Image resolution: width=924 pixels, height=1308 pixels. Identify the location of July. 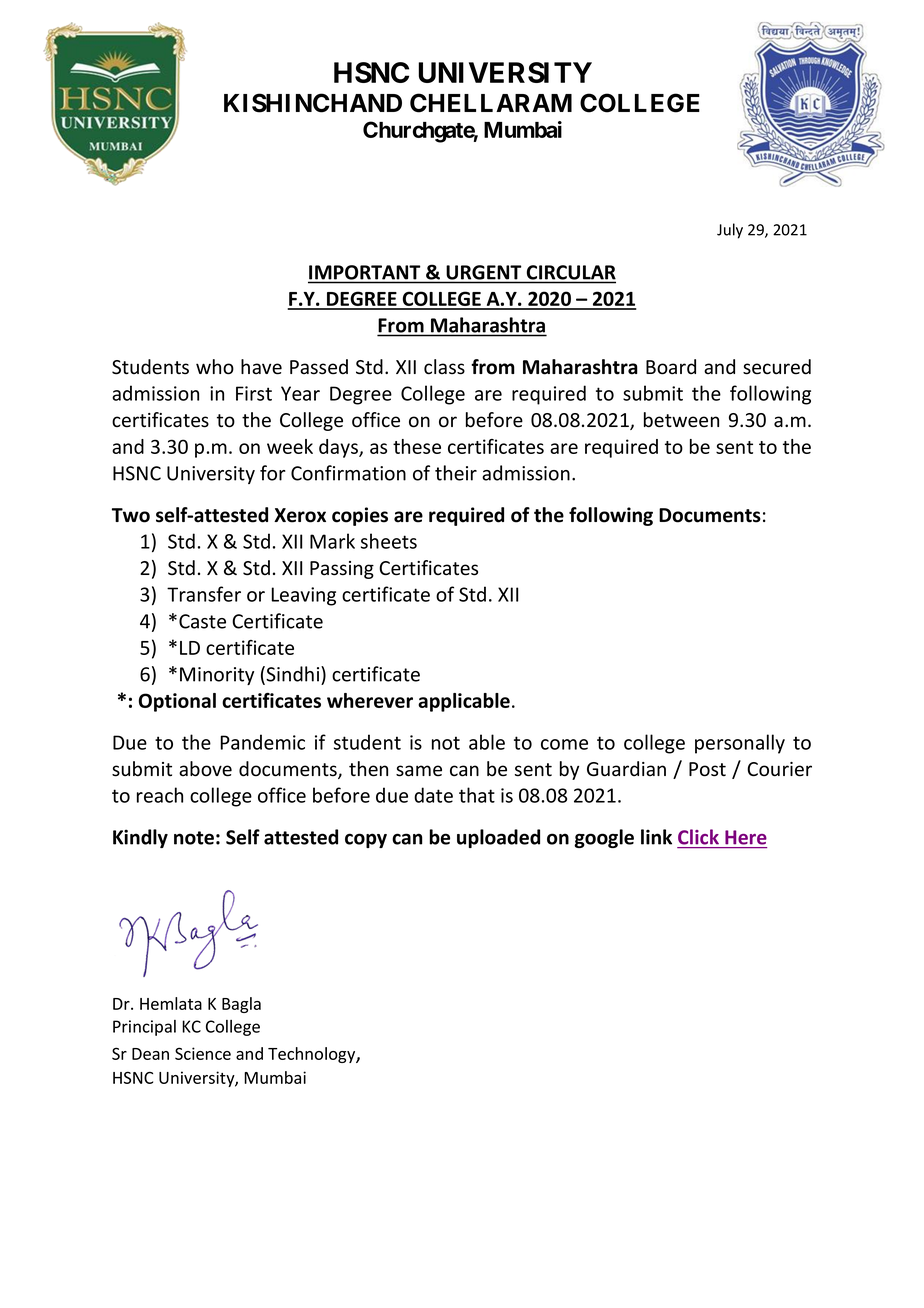
(730, 231).
